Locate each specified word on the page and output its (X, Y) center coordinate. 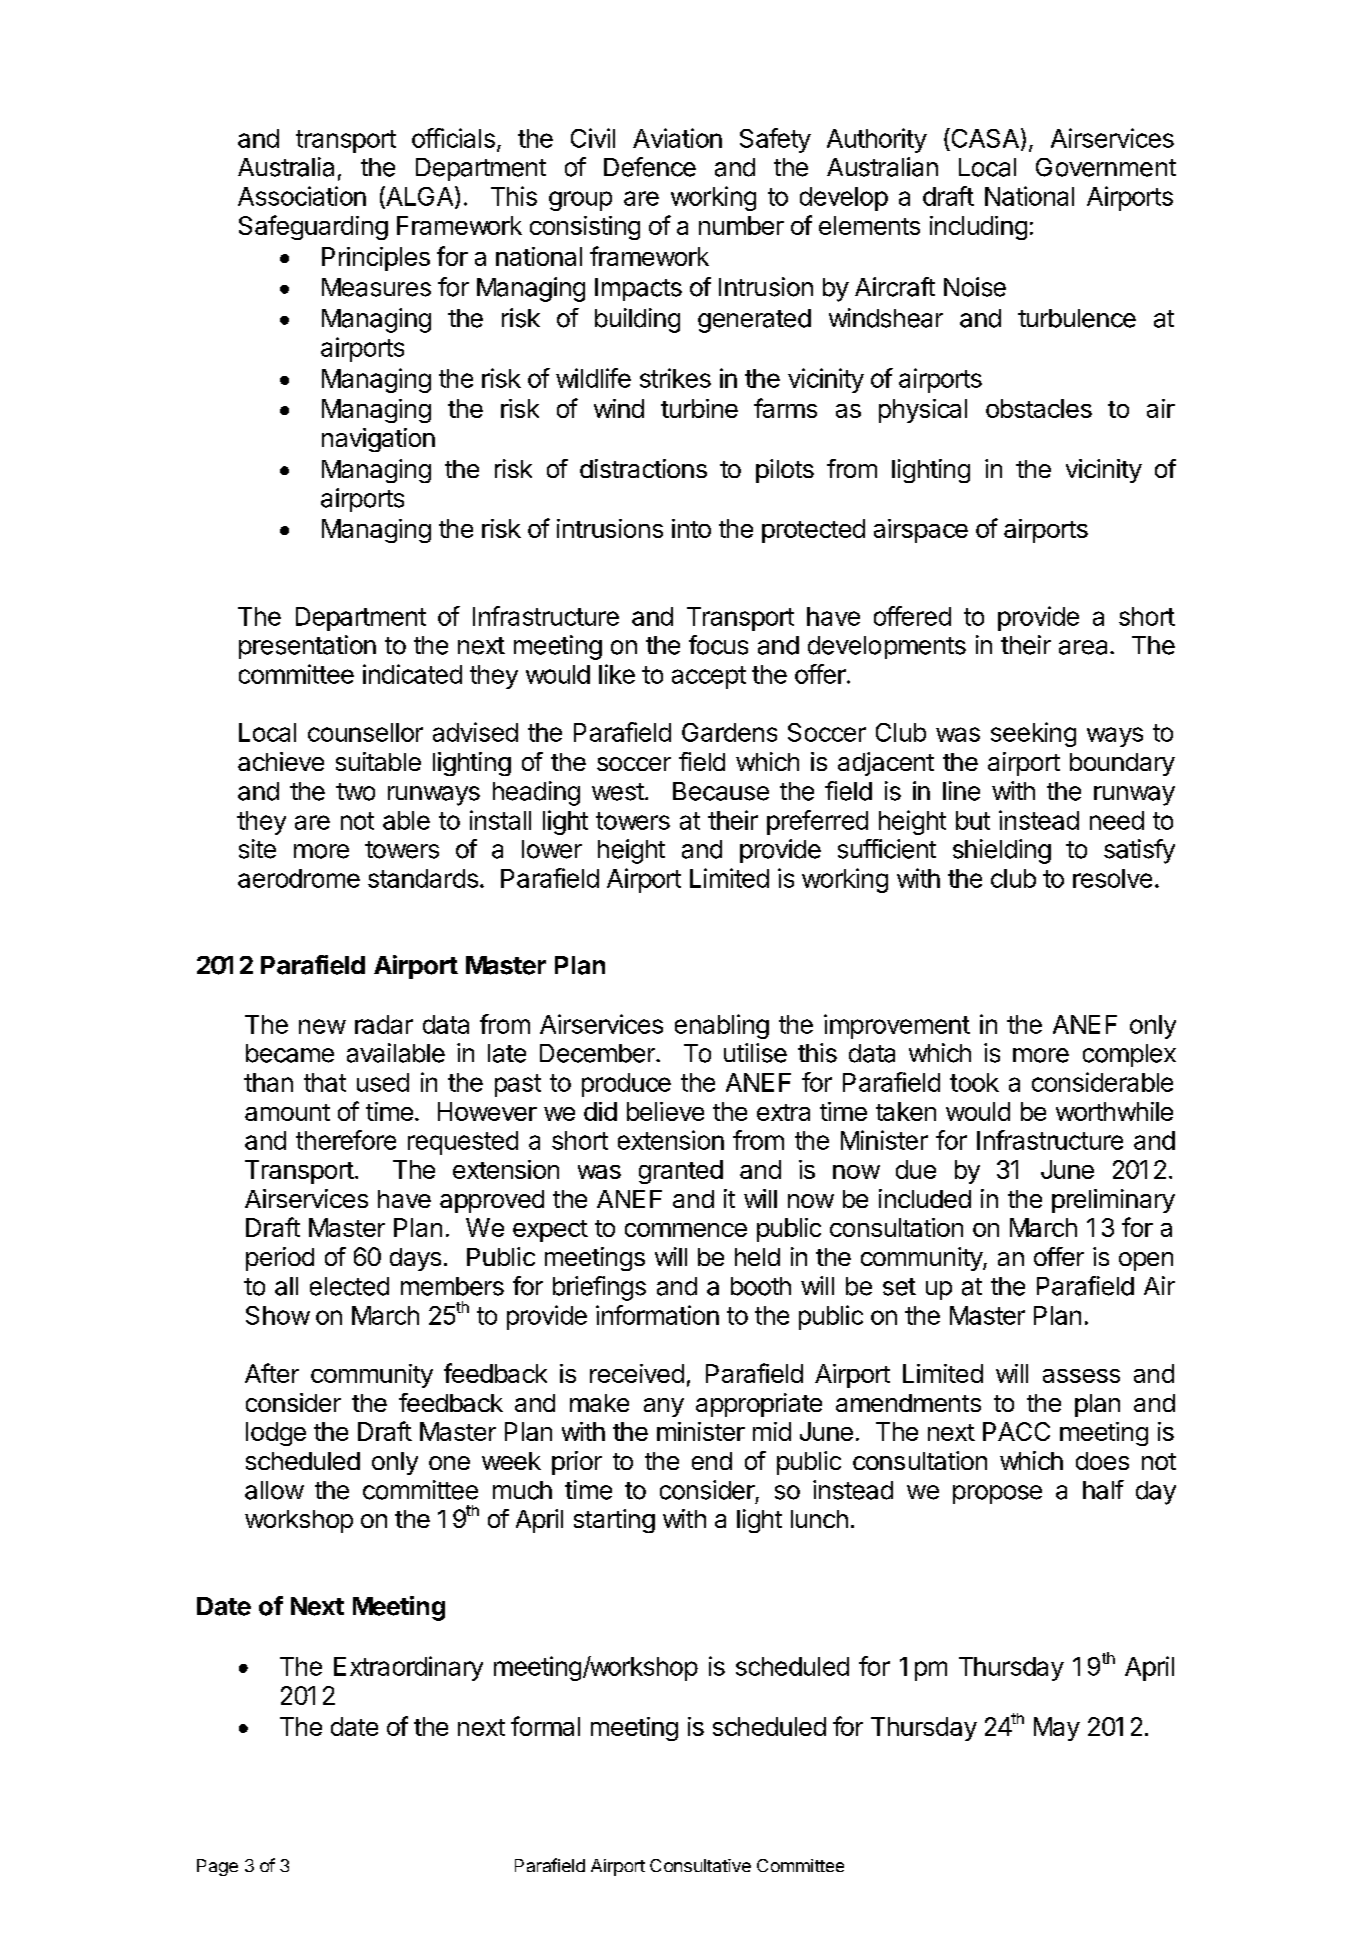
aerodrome (299, 878)
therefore (346, 1140)
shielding (1002, 851)
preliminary (1113, 1201)
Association (302, 196)
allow (274, 1490)
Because (721, 791)
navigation (378, 440)
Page (217, 1867)
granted (681, 1172)
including (978, 228)
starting (614, 1521)
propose (997, 1494)
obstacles (1039, 408)
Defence (650, 167)
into (691, 528)
